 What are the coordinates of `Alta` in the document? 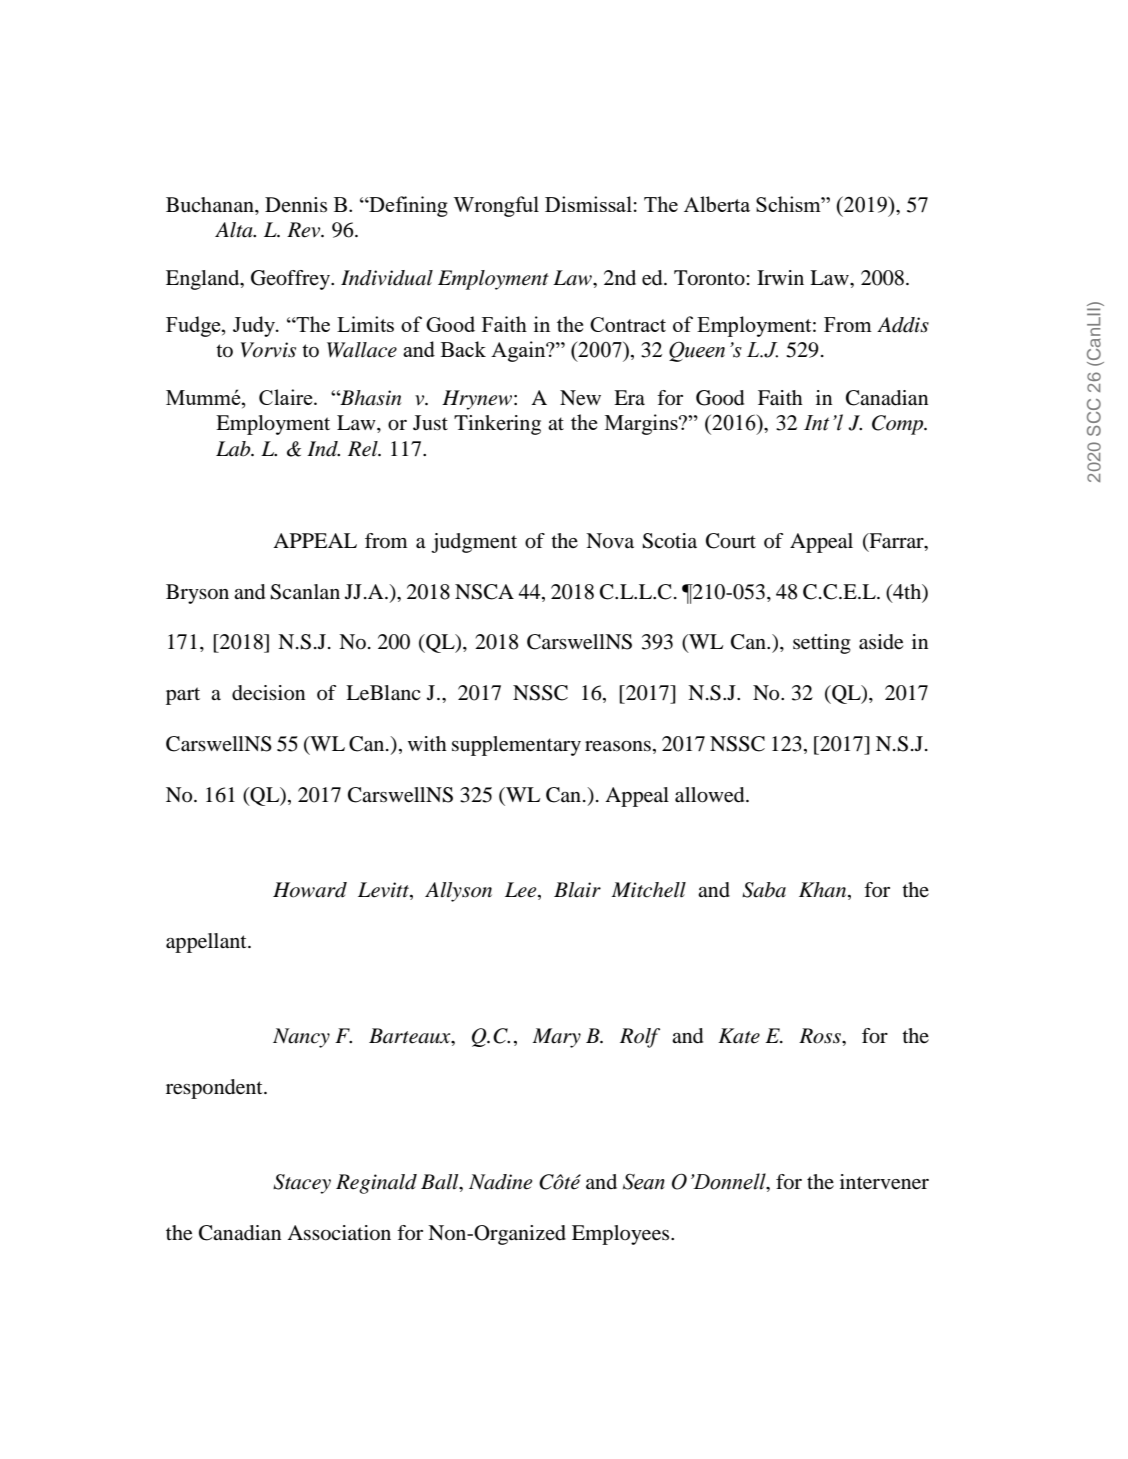 It's located at (235, 230).
